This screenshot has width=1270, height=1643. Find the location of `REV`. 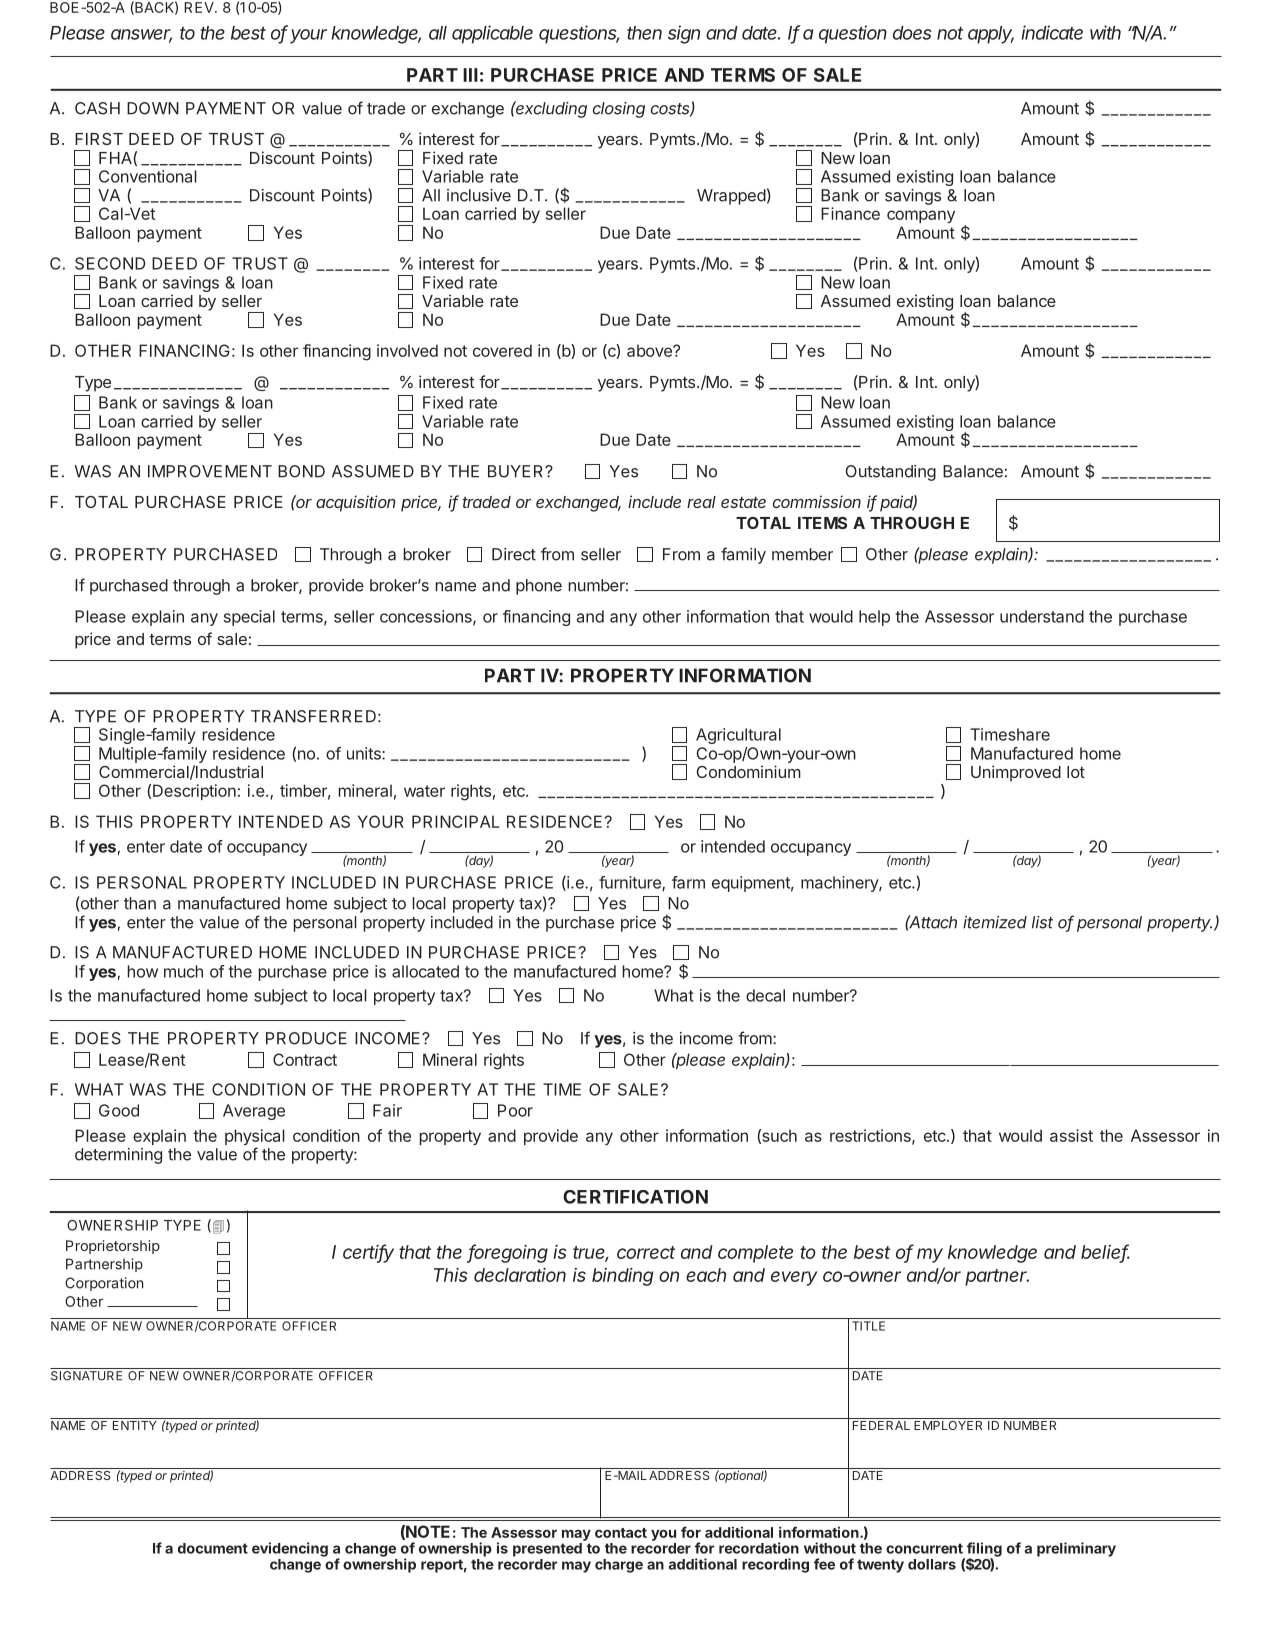

REV is located at coordinates (200, 7).
